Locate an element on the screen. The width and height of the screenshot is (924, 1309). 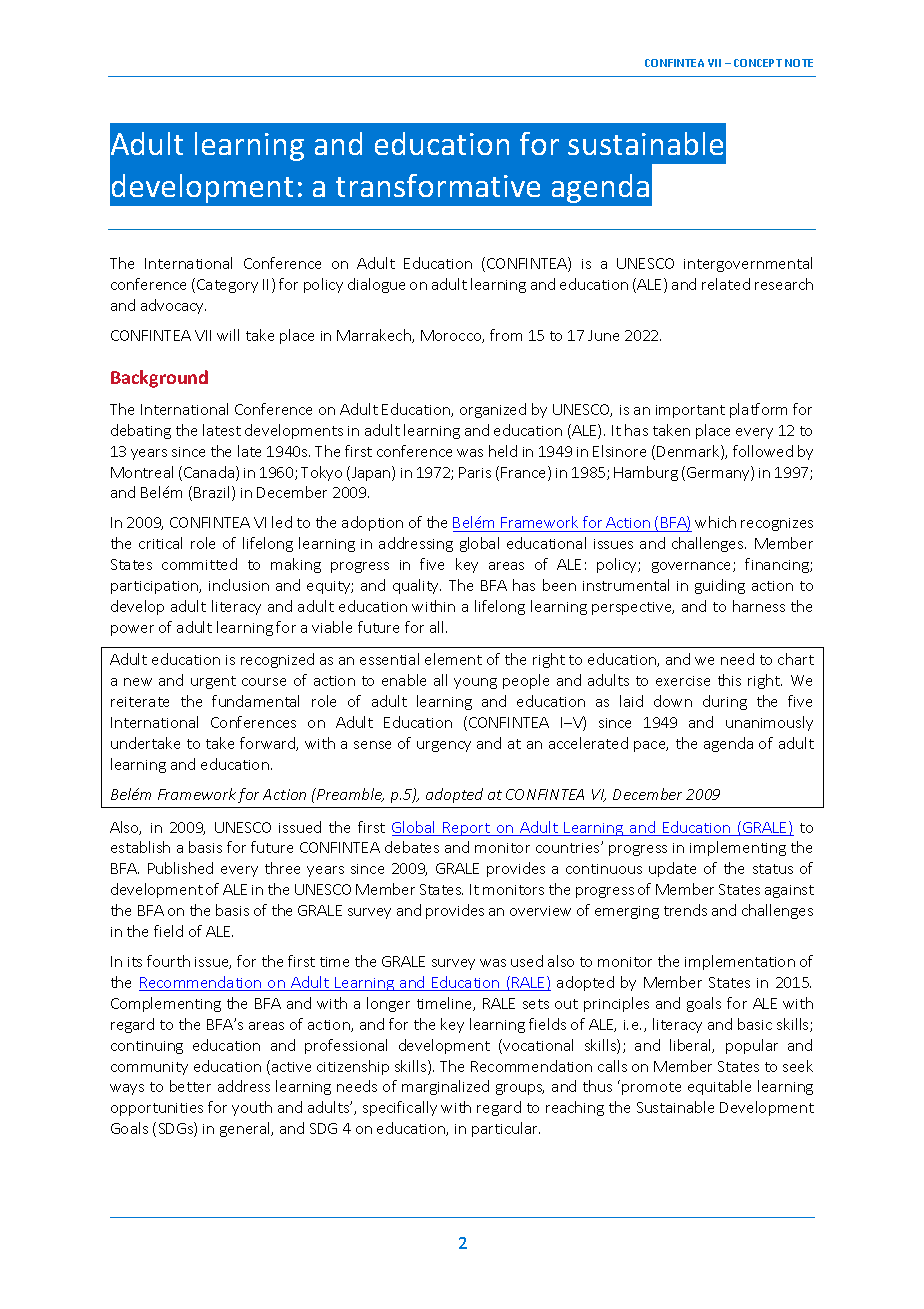
trends is located at coordinates (685, 910).
